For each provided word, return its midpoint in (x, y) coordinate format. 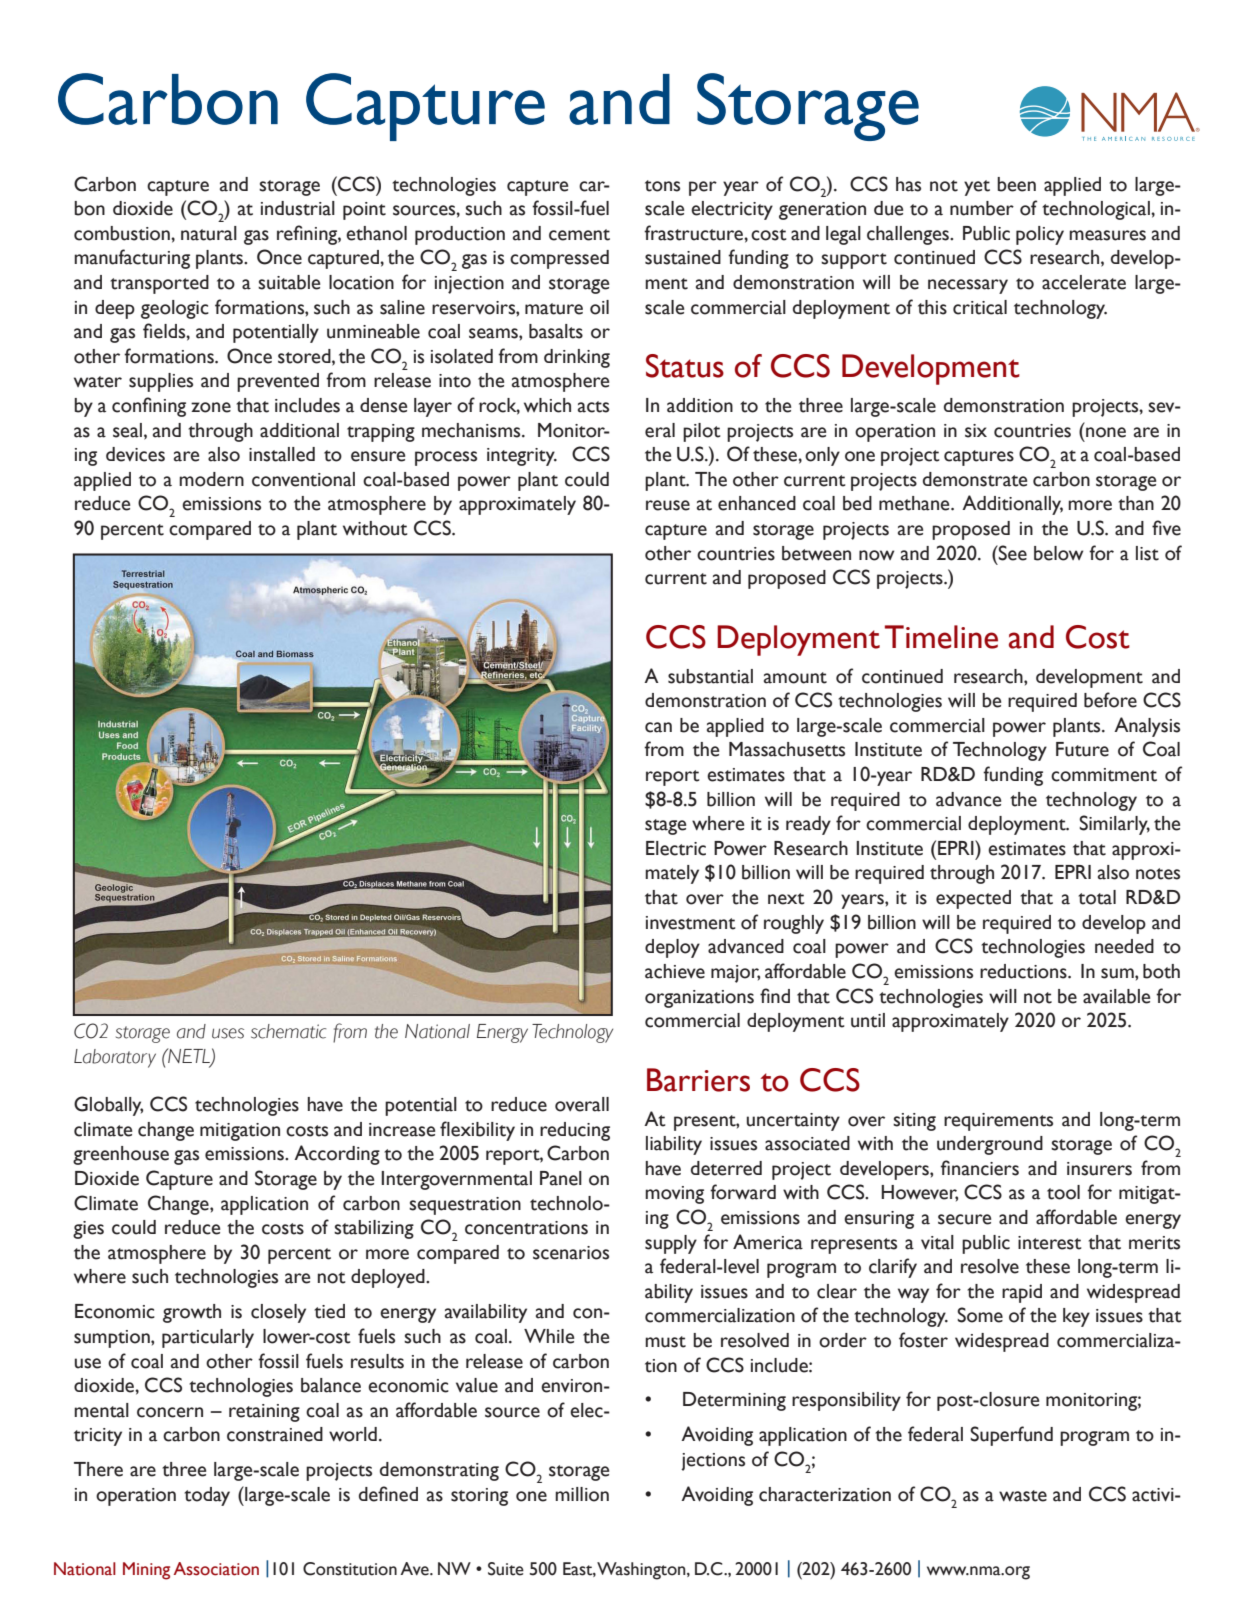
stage (665, 827)
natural (209, 233)
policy (1040, 235)
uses (228, 1033)
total (1097, 897)
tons (662, 186)
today (207, 1496)
